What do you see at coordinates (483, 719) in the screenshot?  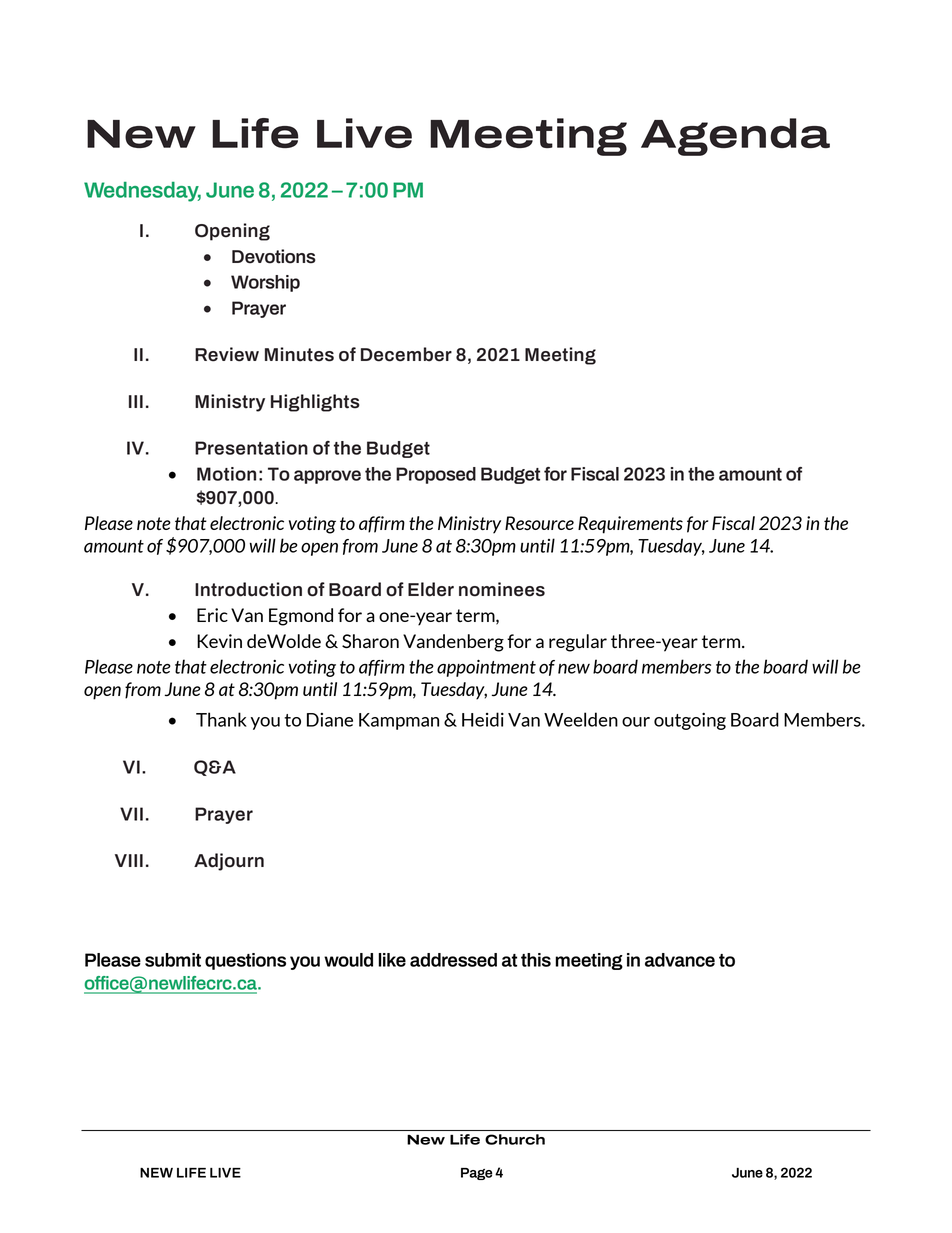 I see `Heidi` at bounding box center [483, 719].
